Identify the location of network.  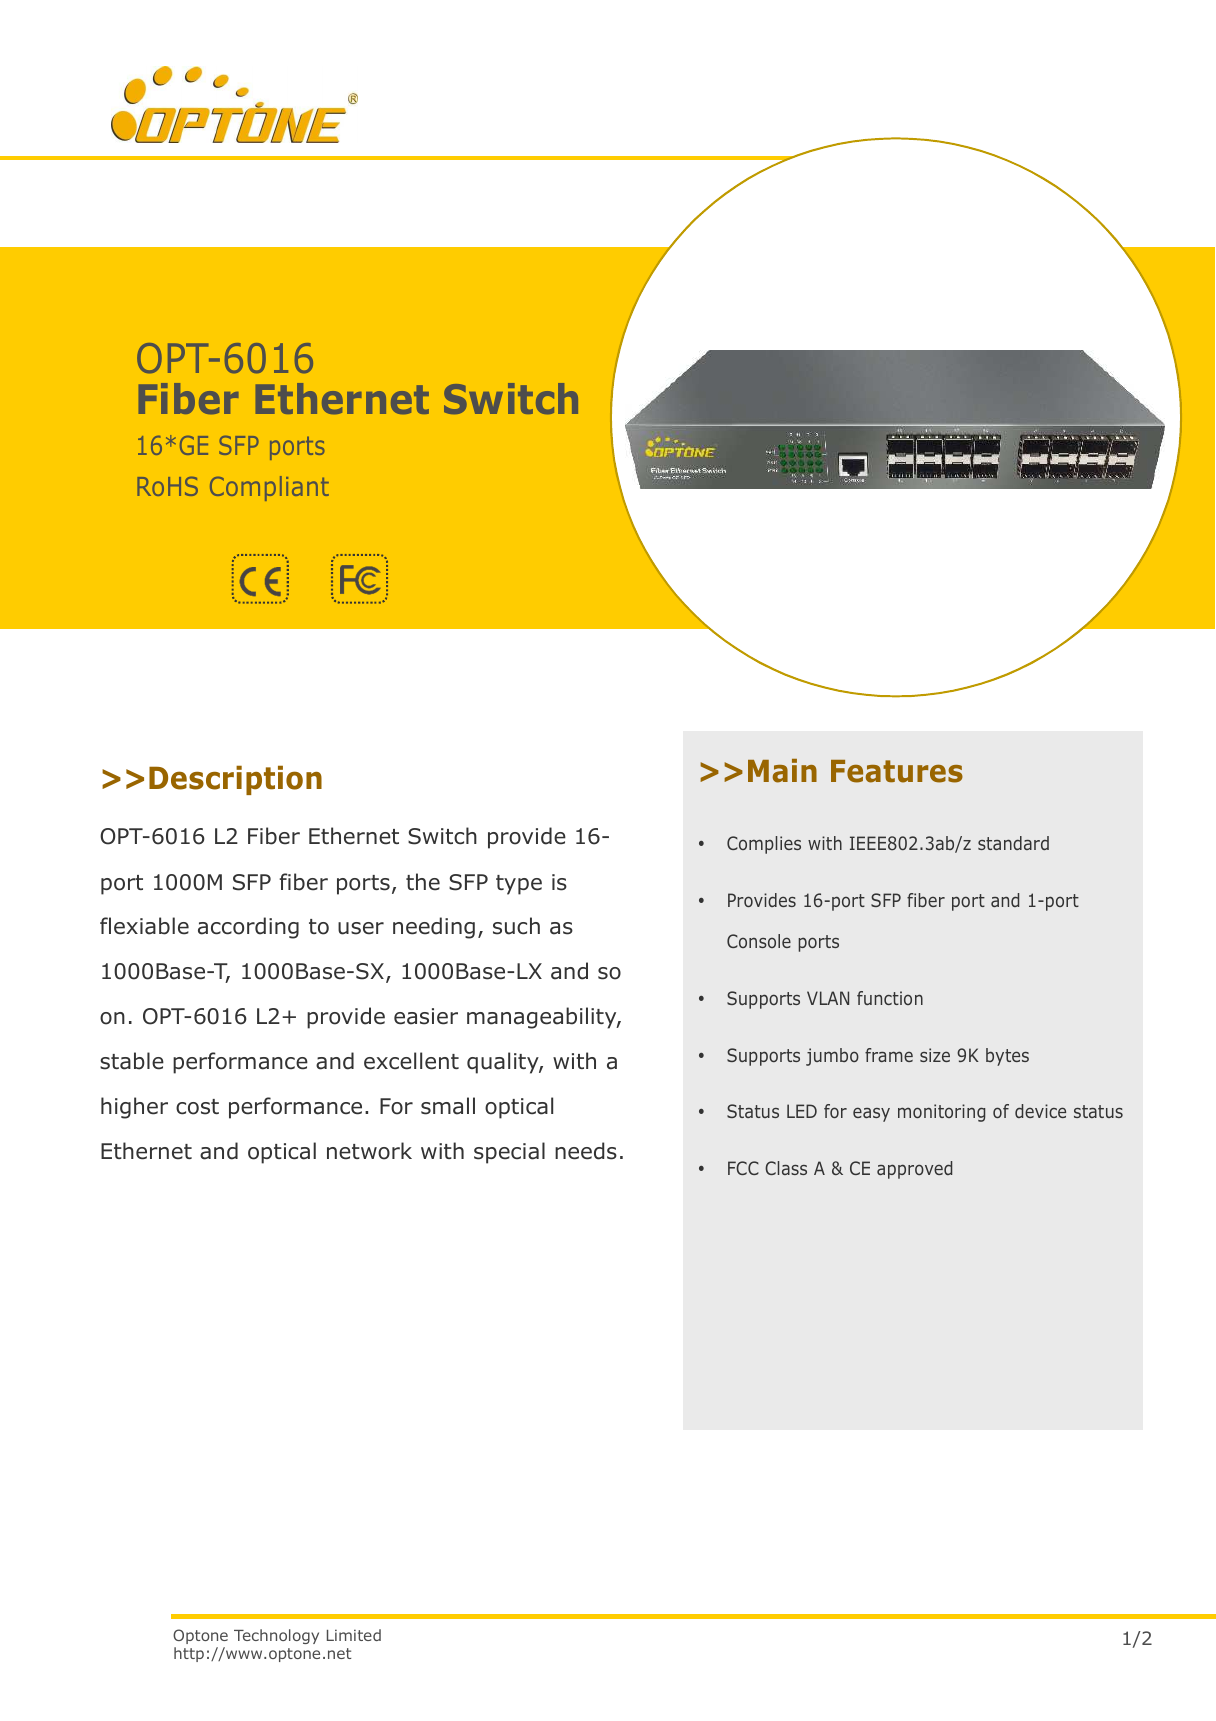
(369, 1151).
